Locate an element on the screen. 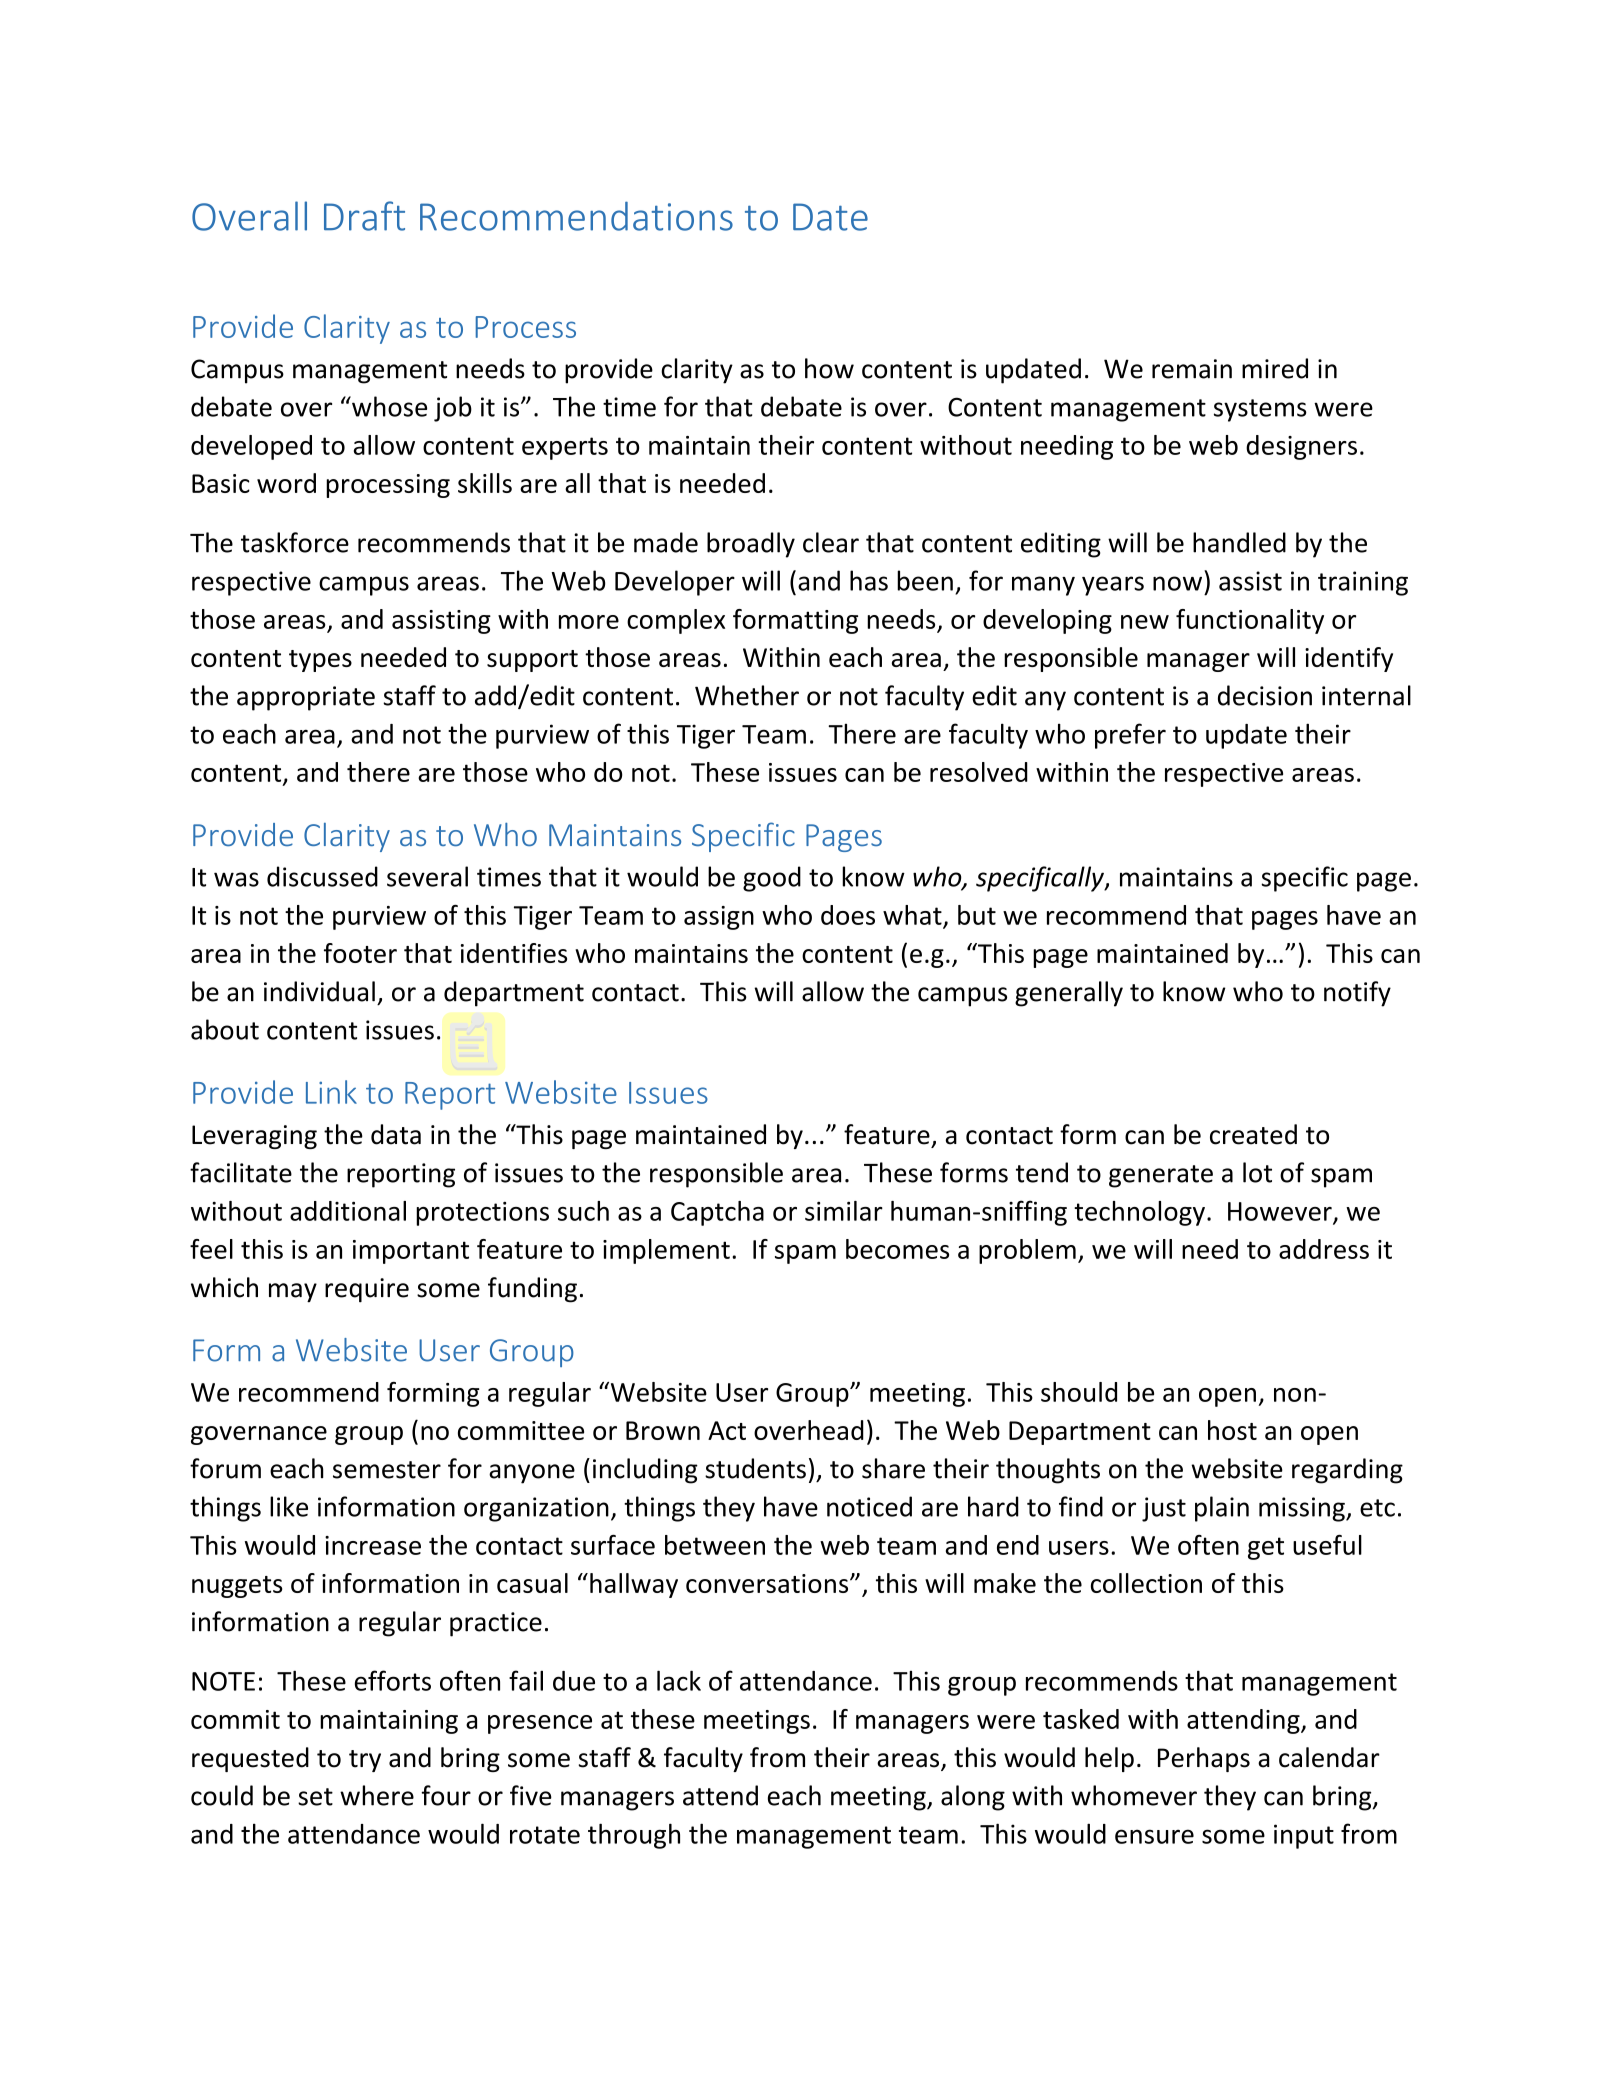  taskforce is located at coordinates (295, 542).
